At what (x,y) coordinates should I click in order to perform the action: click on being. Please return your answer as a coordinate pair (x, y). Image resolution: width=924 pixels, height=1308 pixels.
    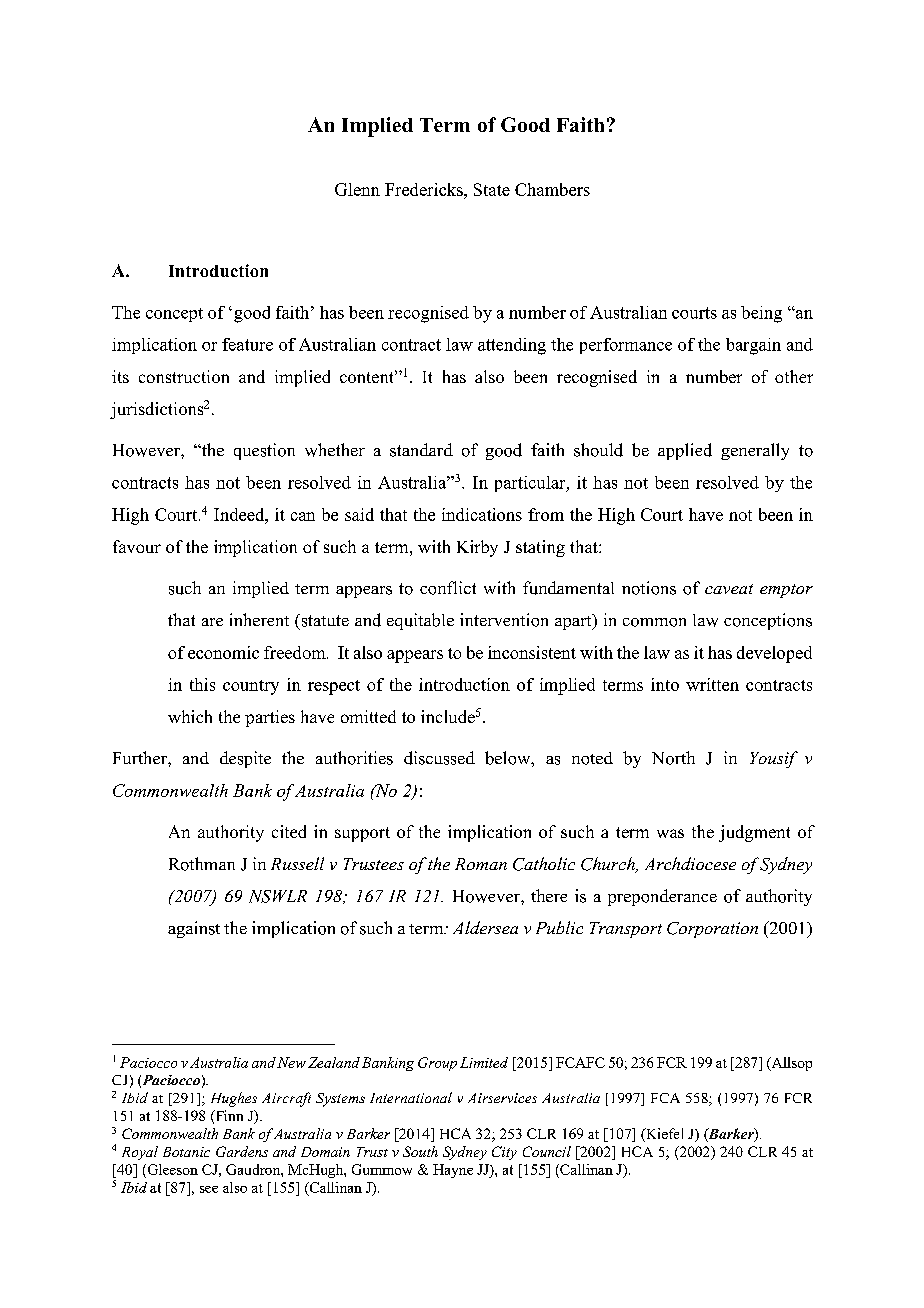
    Looking at the image, I should click on (761, 314).
